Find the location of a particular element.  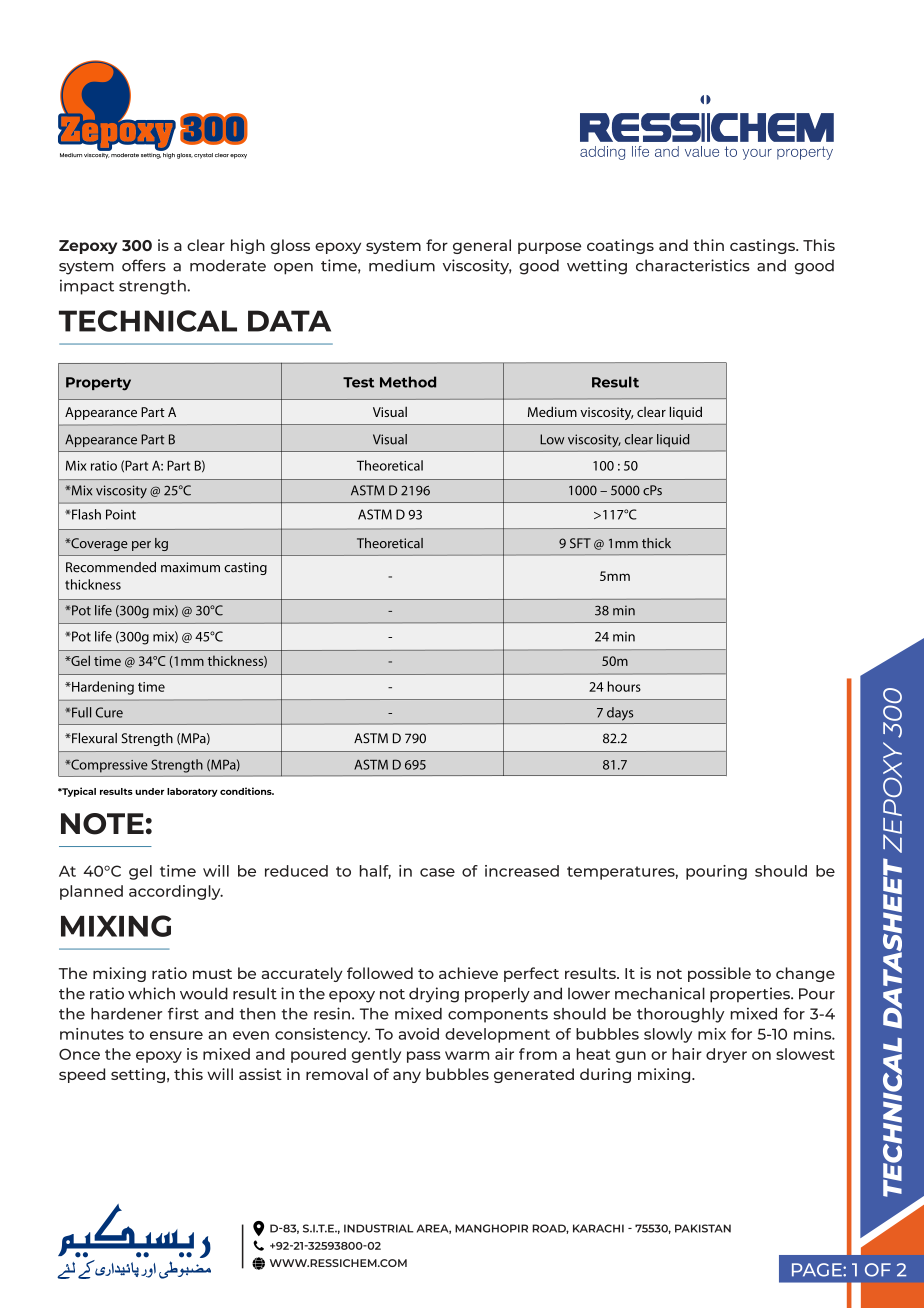

days is located at coordinates (620, 714).
